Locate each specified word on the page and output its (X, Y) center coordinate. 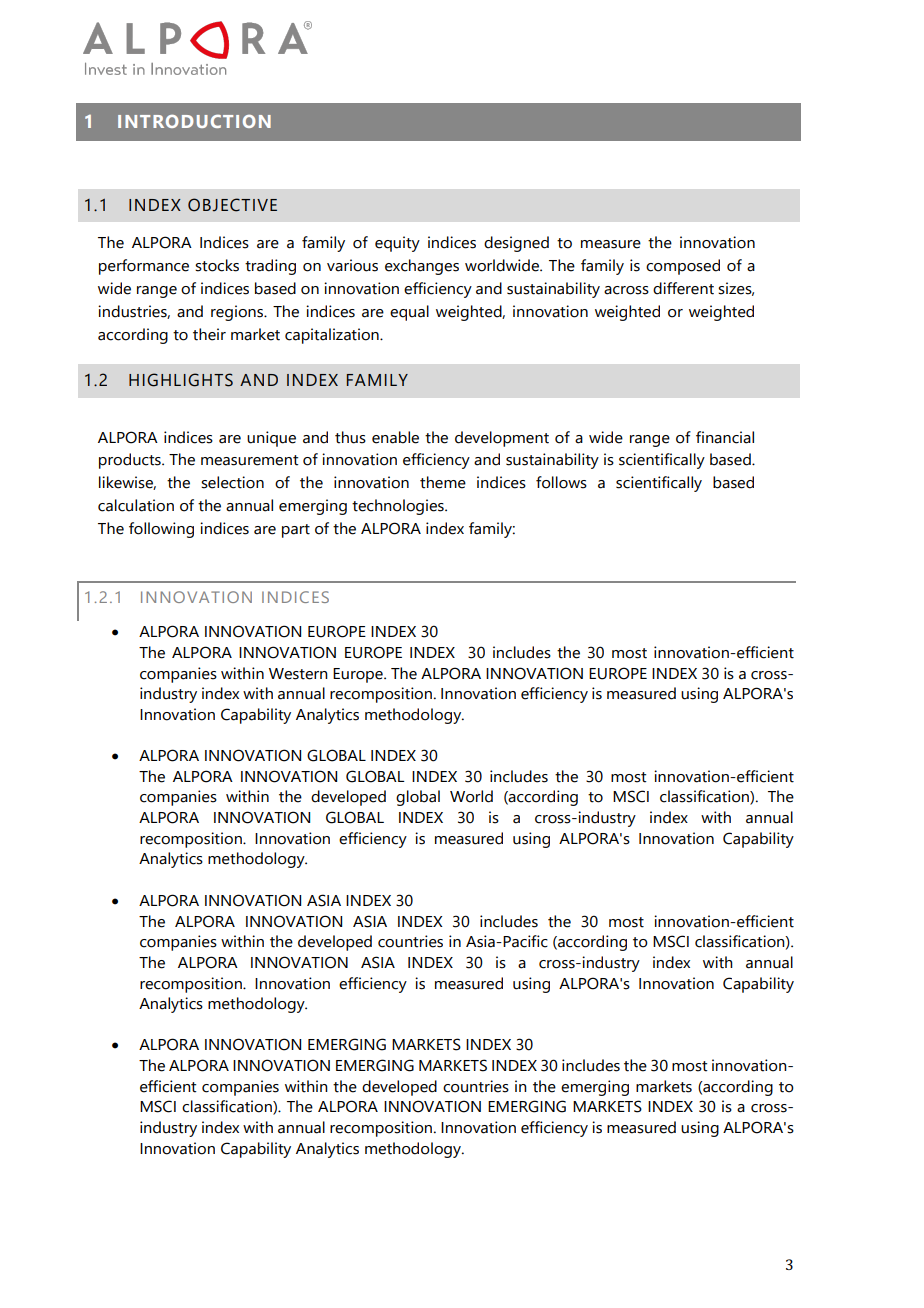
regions (238, 313)
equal (409, 313)
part (296, 531)
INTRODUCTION (194, 121)
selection (232, 482)
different (683, 288)
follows (561, 482)
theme (443, 482)
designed (516, 244)
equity (397, 244)
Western (298, 674)
